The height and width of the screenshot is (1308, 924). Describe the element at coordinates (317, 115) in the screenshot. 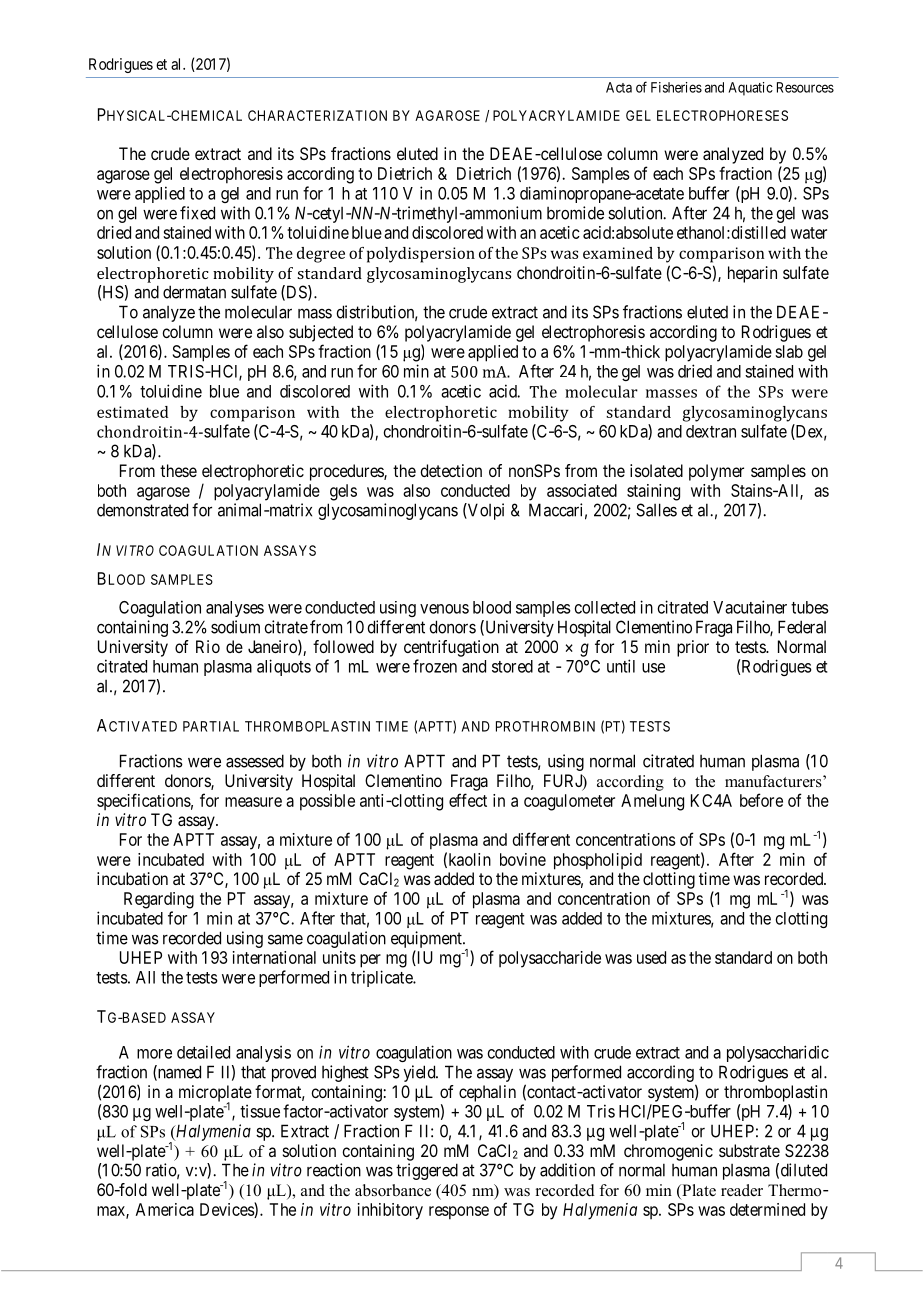

I see `CHARACTERIZATION` at that location.
